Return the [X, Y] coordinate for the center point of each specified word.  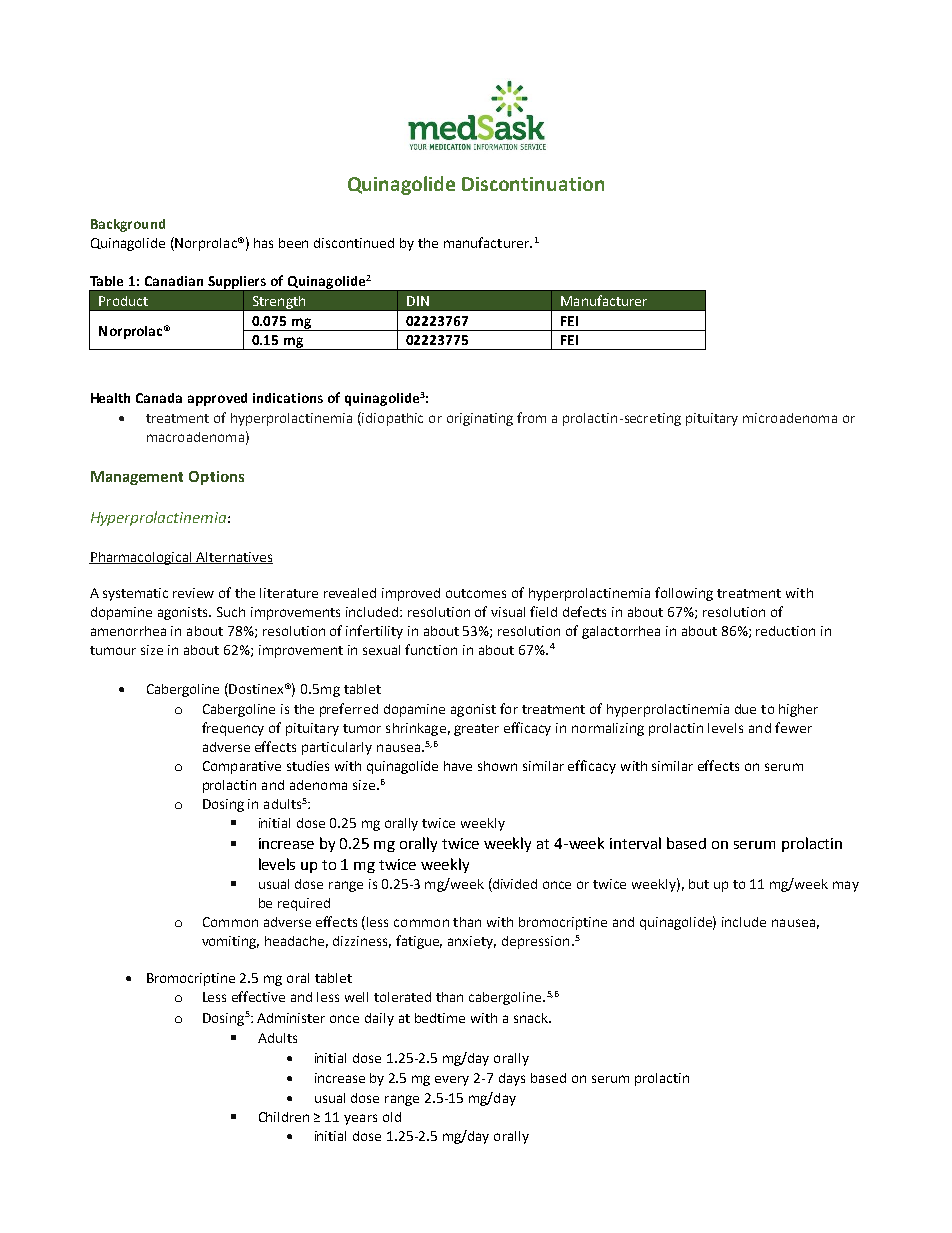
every [452, 1081]
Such [231, 612]
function [431, 649]
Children [284, 1117]
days [512, 1079]
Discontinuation [533, 184]
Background [128, 225]
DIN [418, 301]
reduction [785, 631]
